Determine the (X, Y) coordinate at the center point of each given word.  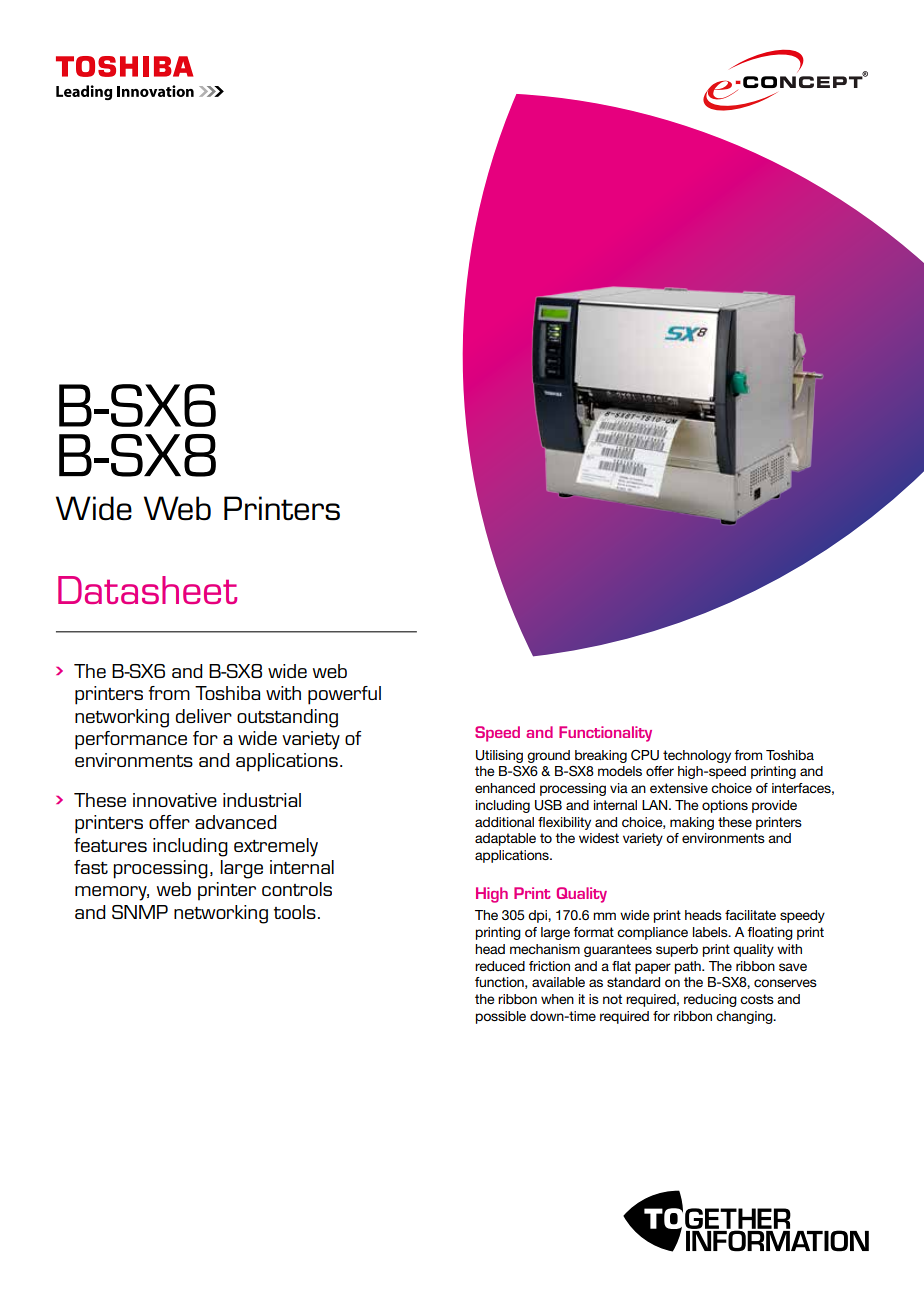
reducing (710, 1000)
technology (697, 756)
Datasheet (147, 590)
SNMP (140, 912)
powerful (344, 695)
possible (501, 1017)
